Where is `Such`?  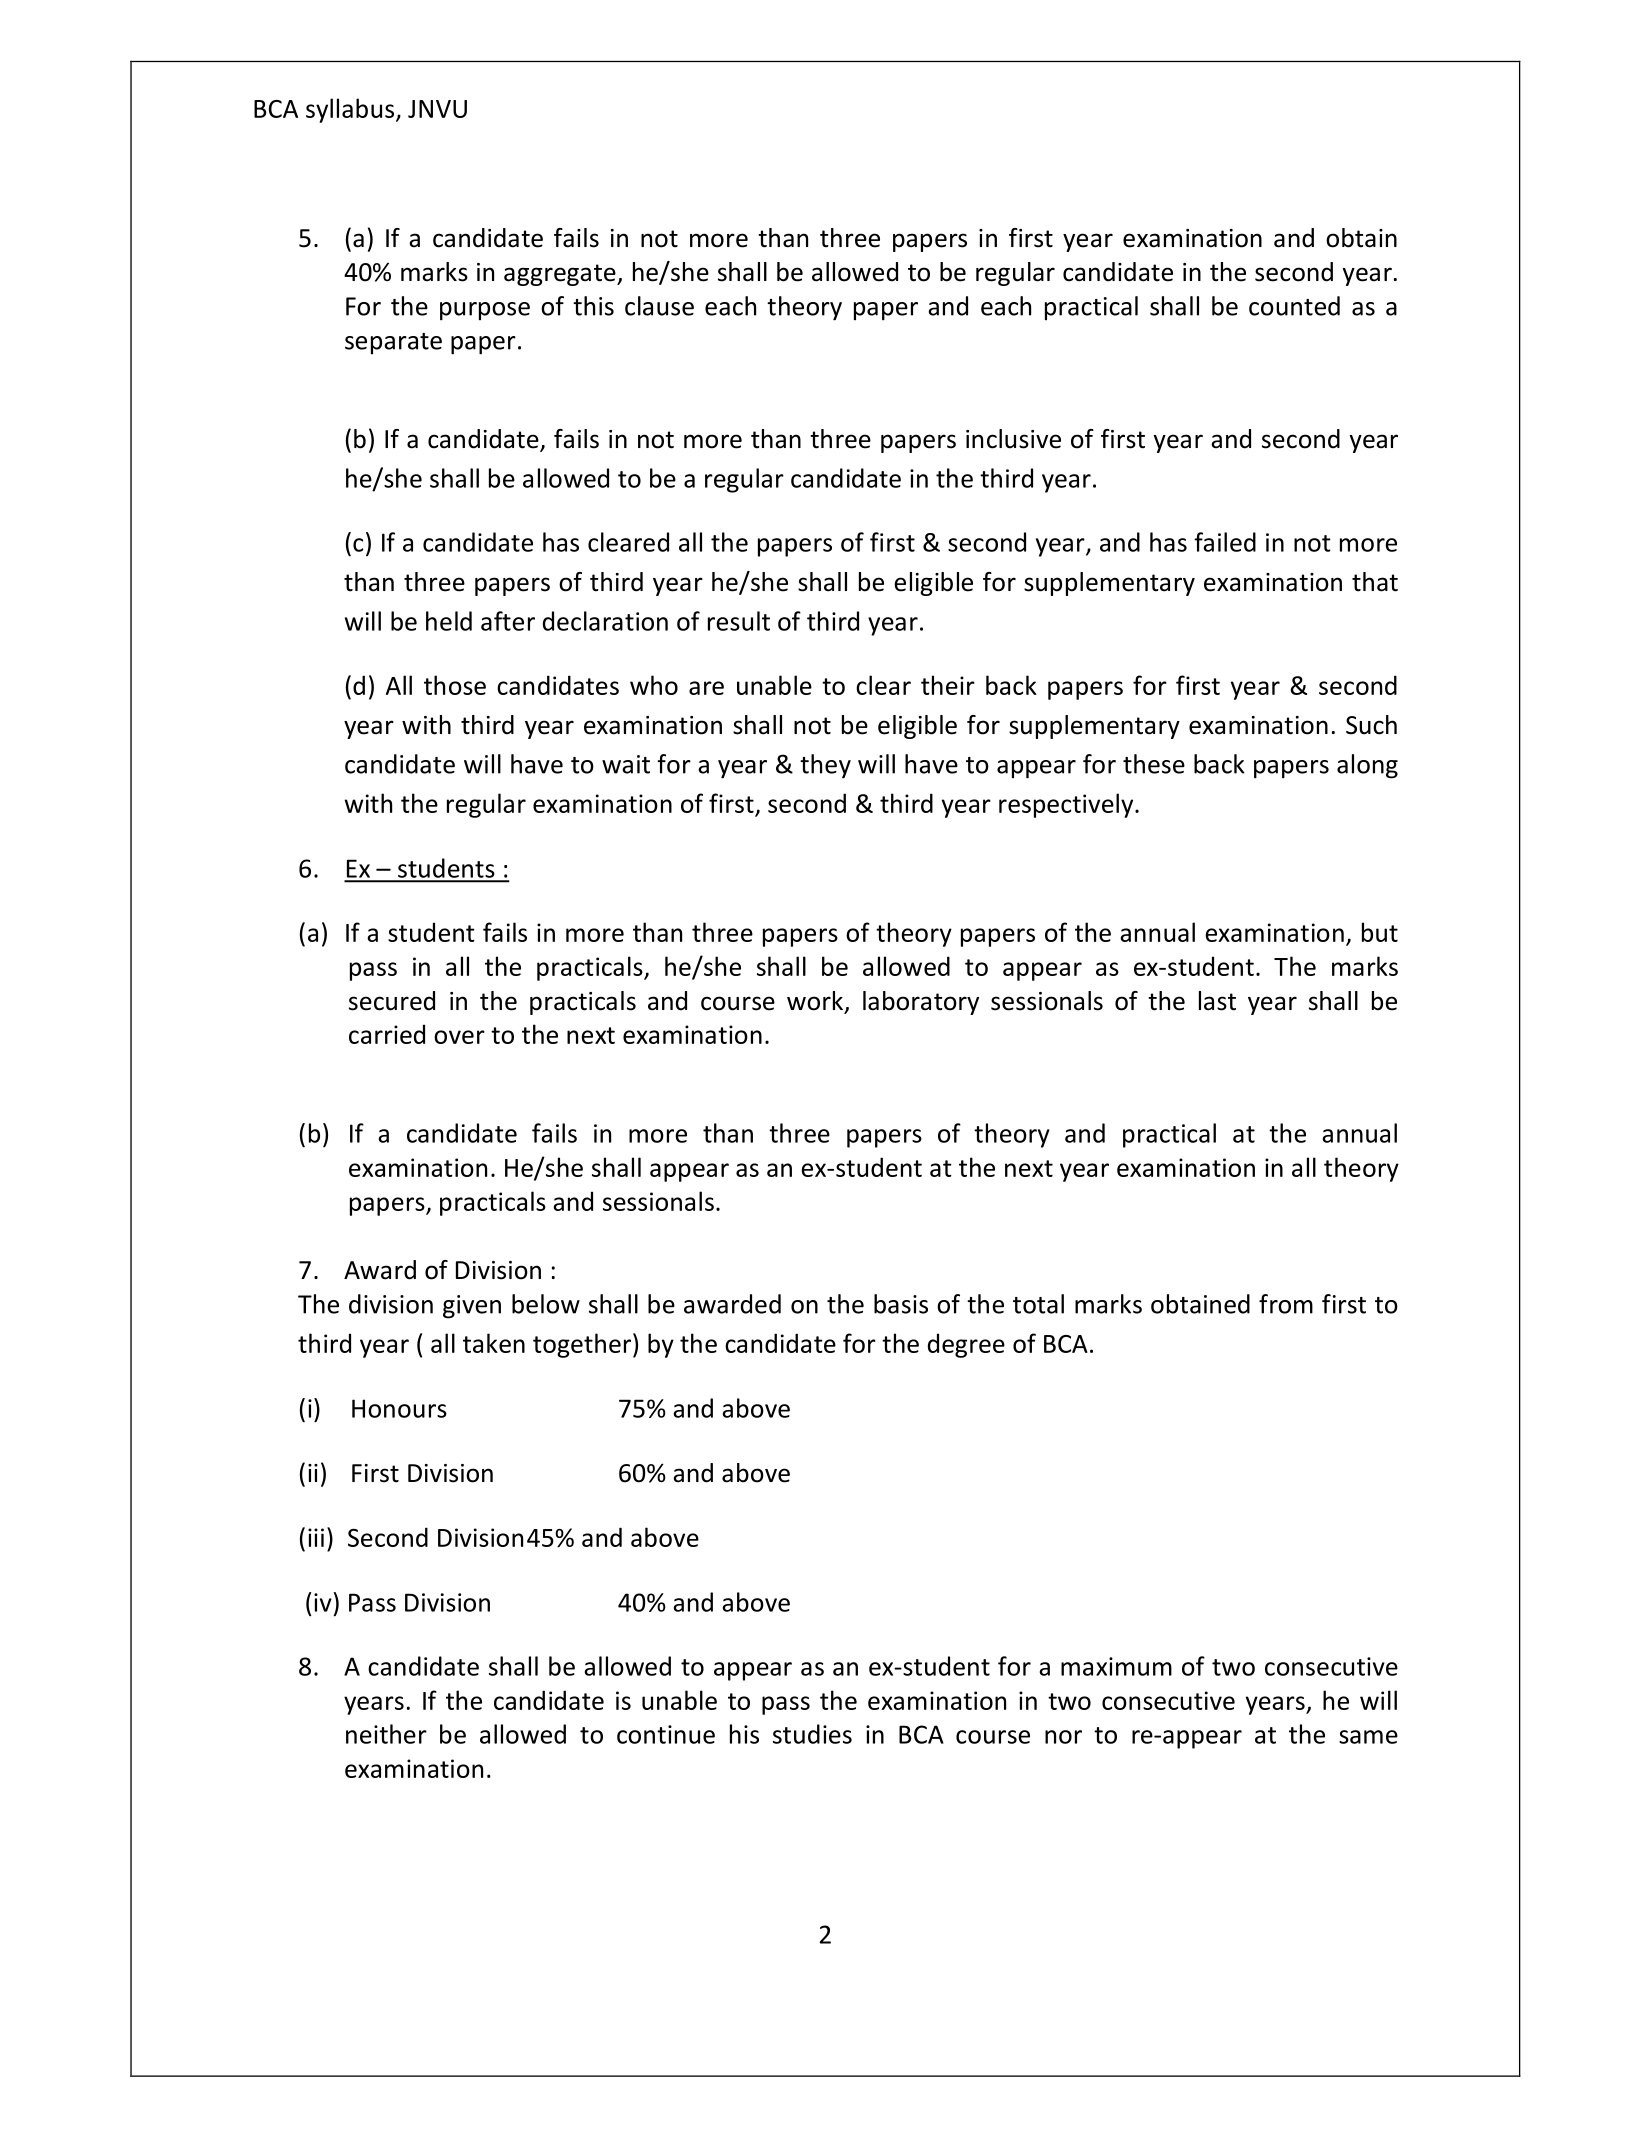 Such is located at coordinates (1371, 725).
